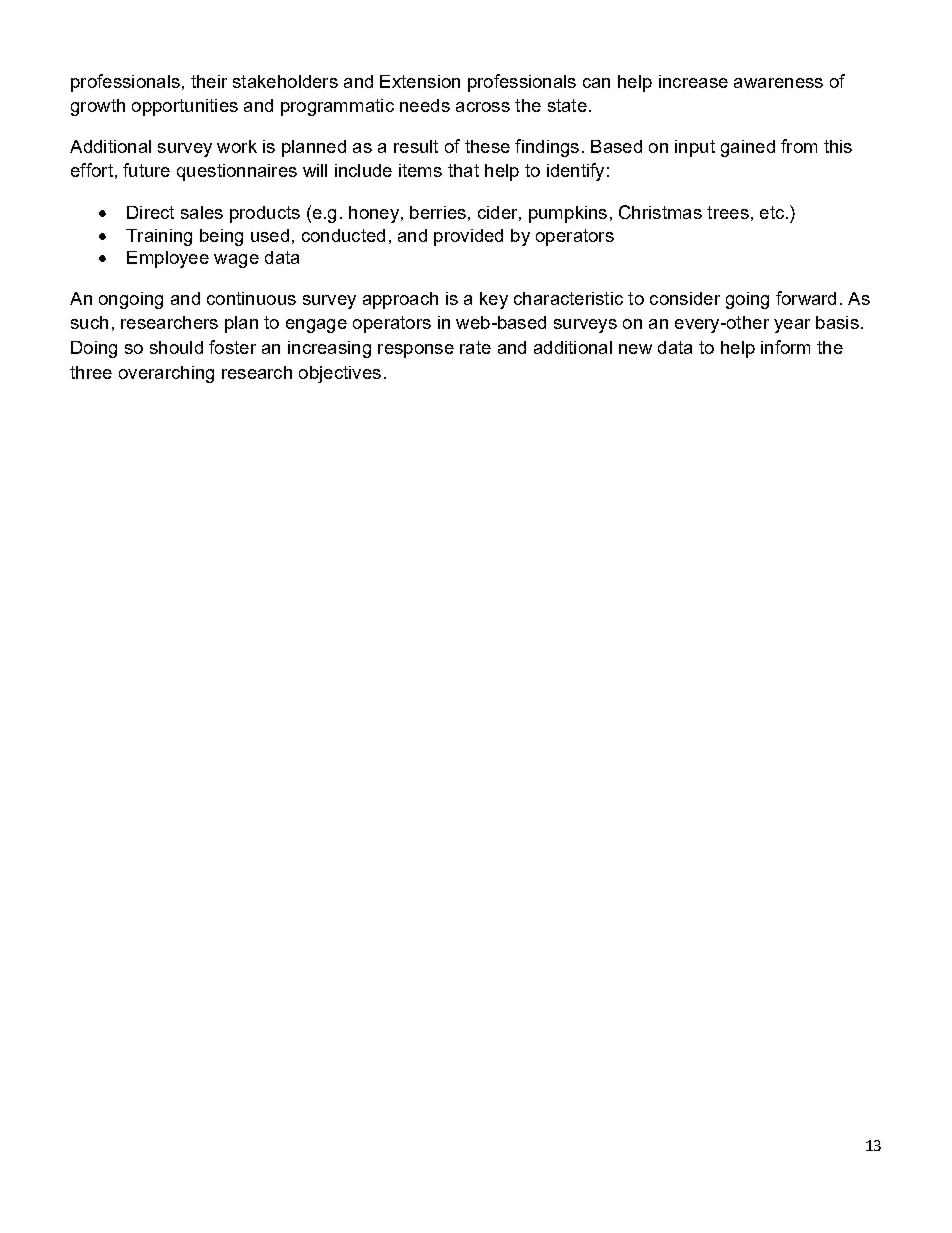 This screenshot has height=1233, width=952. I want to click on future, so click(146, 170).
